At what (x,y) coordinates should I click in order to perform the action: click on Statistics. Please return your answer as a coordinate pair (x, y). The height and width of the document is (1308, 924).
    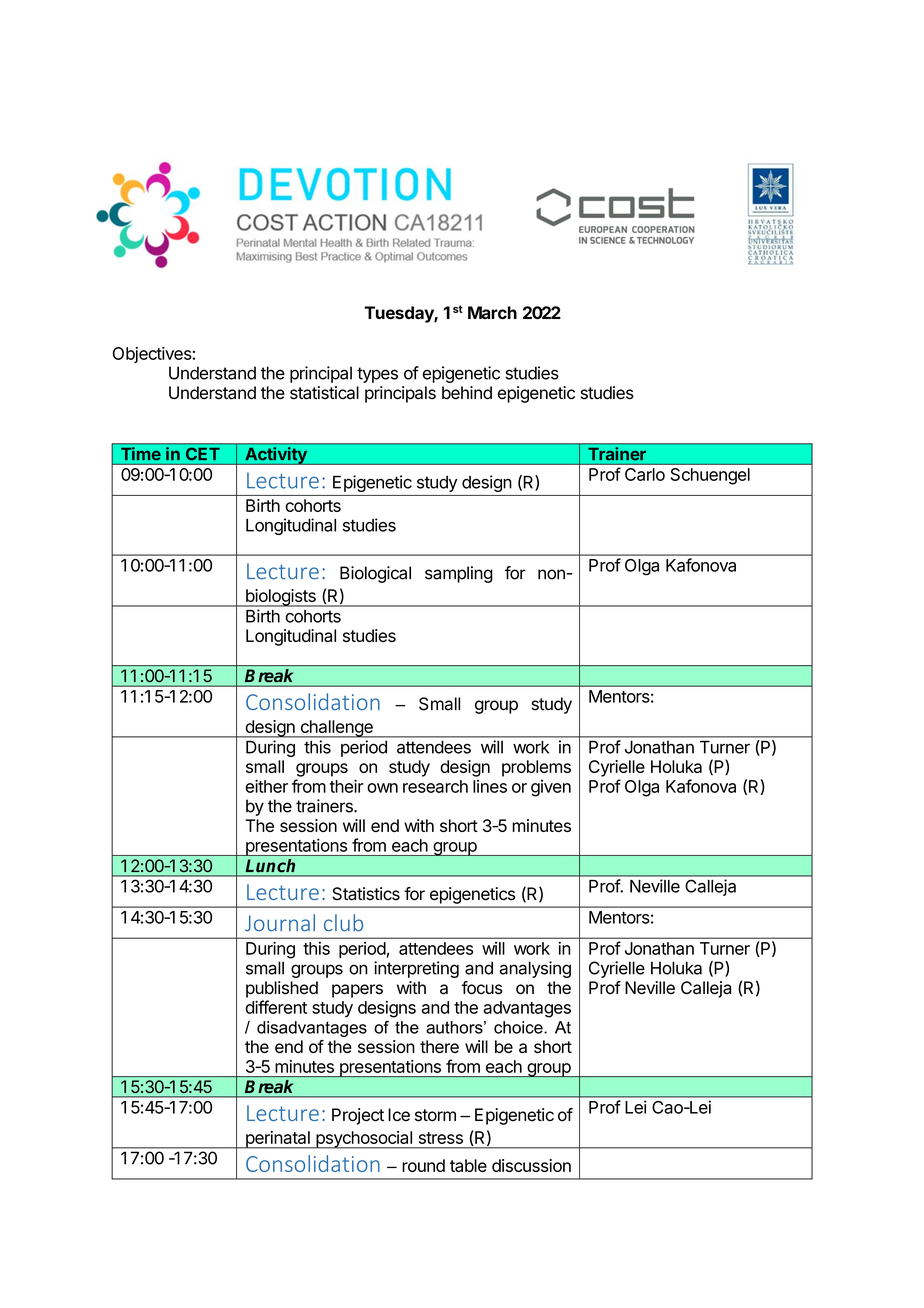
    Looking at the image, I should click on (366, 894).
